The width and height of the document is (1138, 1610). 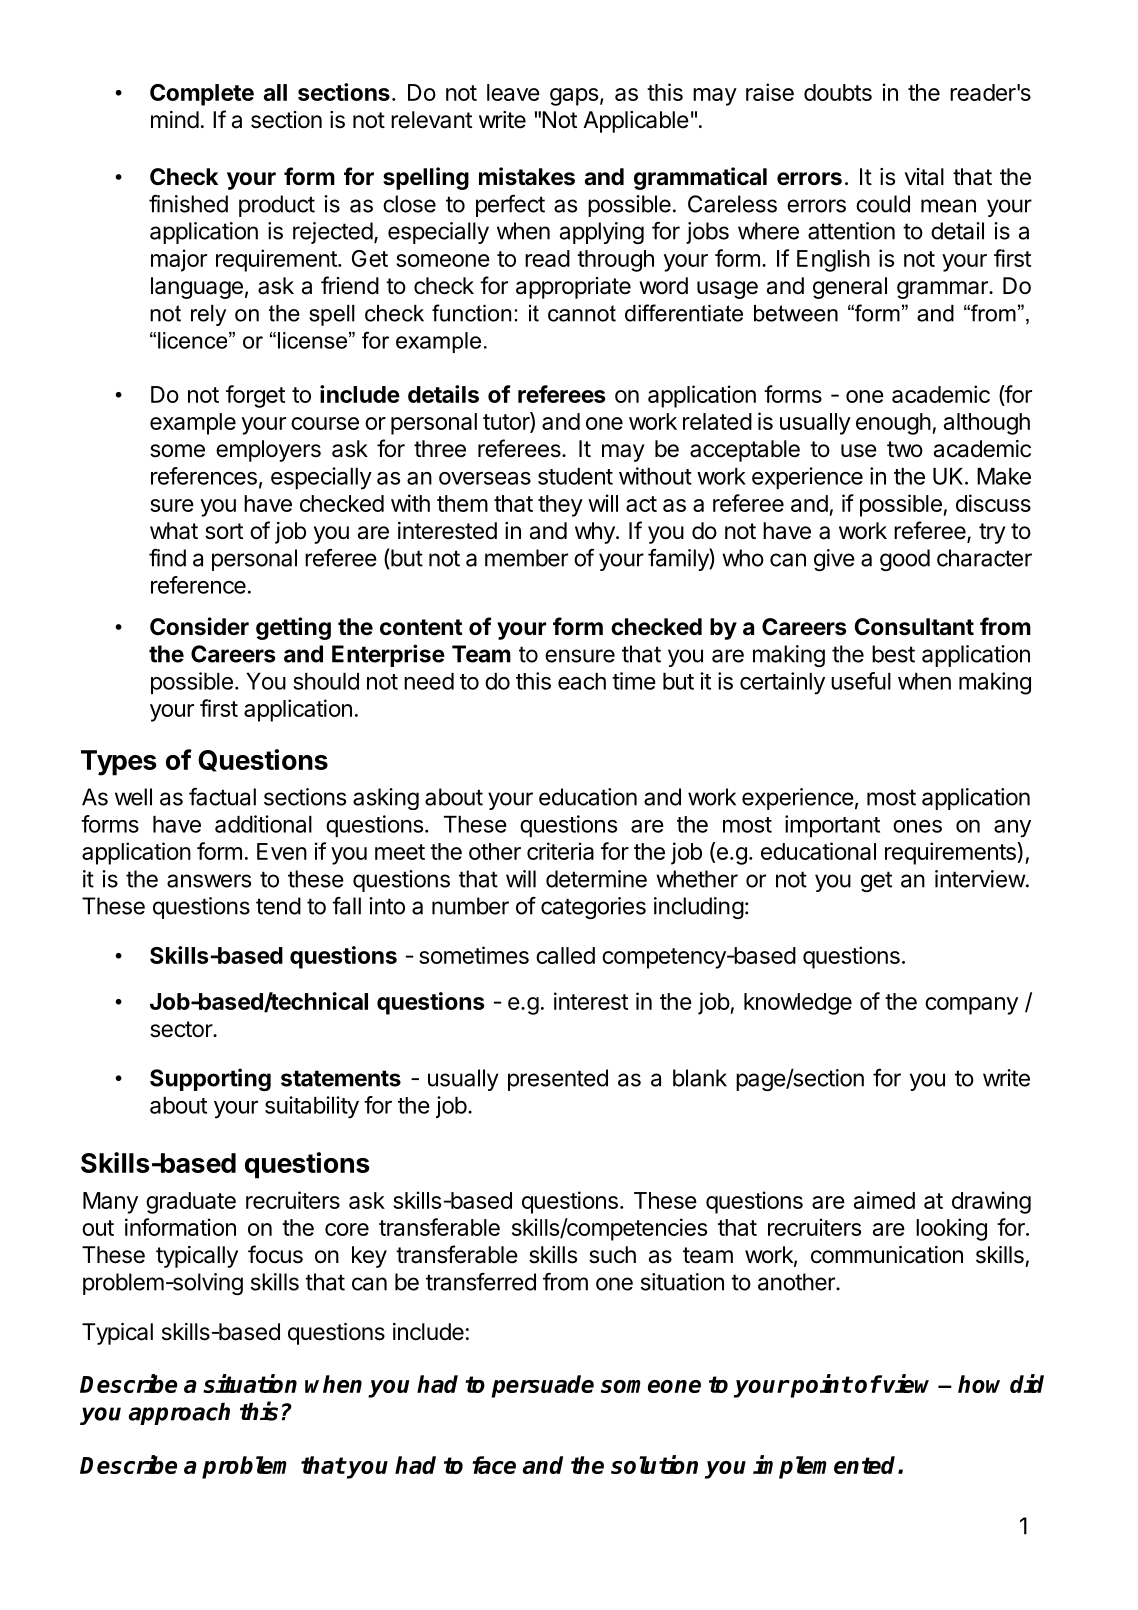 What do you see at coordinates (971, 1006) in the document?
I see `company` at bounding box center [971, 1006].
